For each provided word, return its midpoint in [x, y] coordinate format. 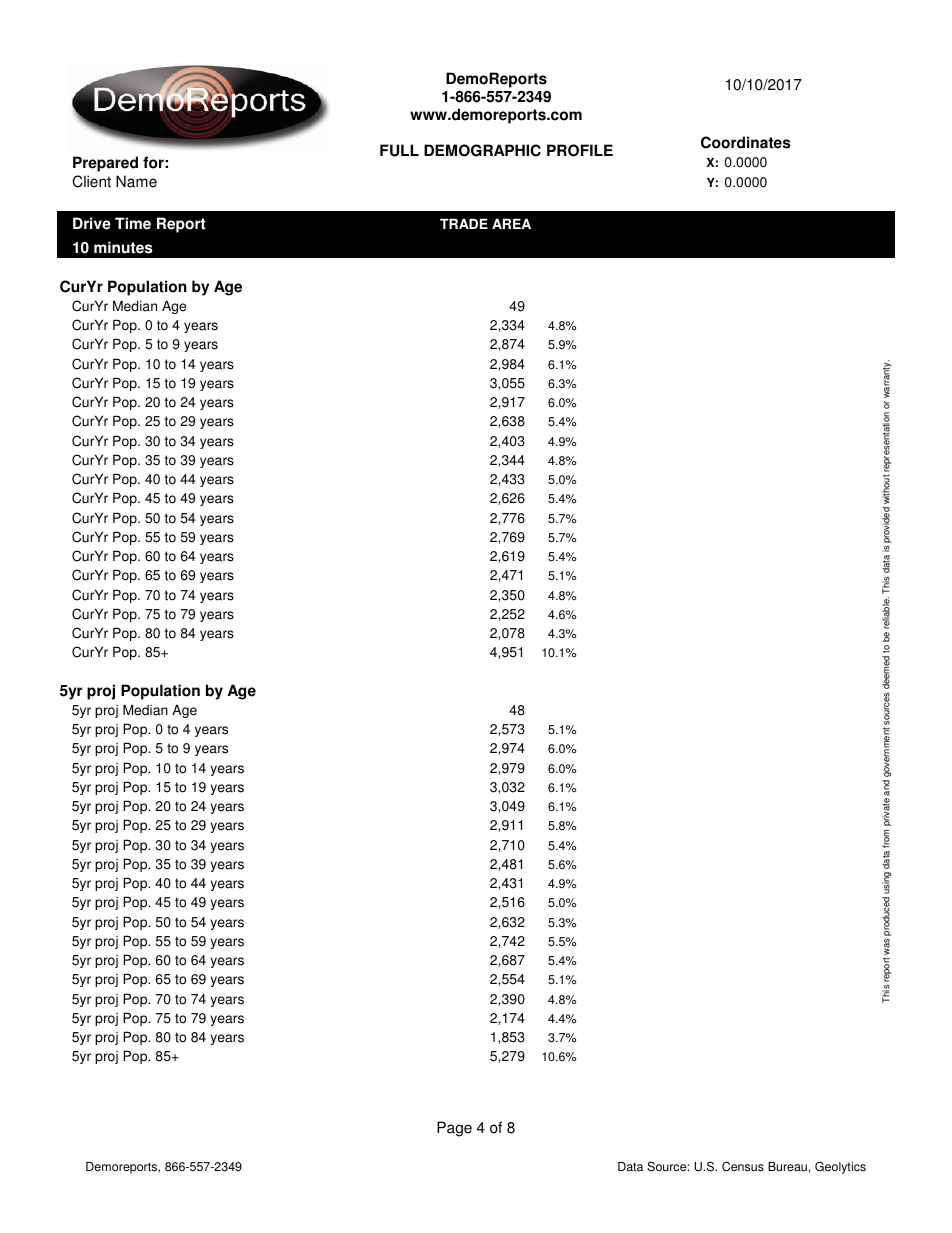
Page [454, 1129]
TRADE [464, 223]
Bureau [787, 1167]
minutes [123, 247]
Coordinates [746, 142]
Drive [92, 223]
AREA [511, 223]
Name [136, 181]
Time [133, 223]
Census [743, 1166]
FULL [399, 150]
